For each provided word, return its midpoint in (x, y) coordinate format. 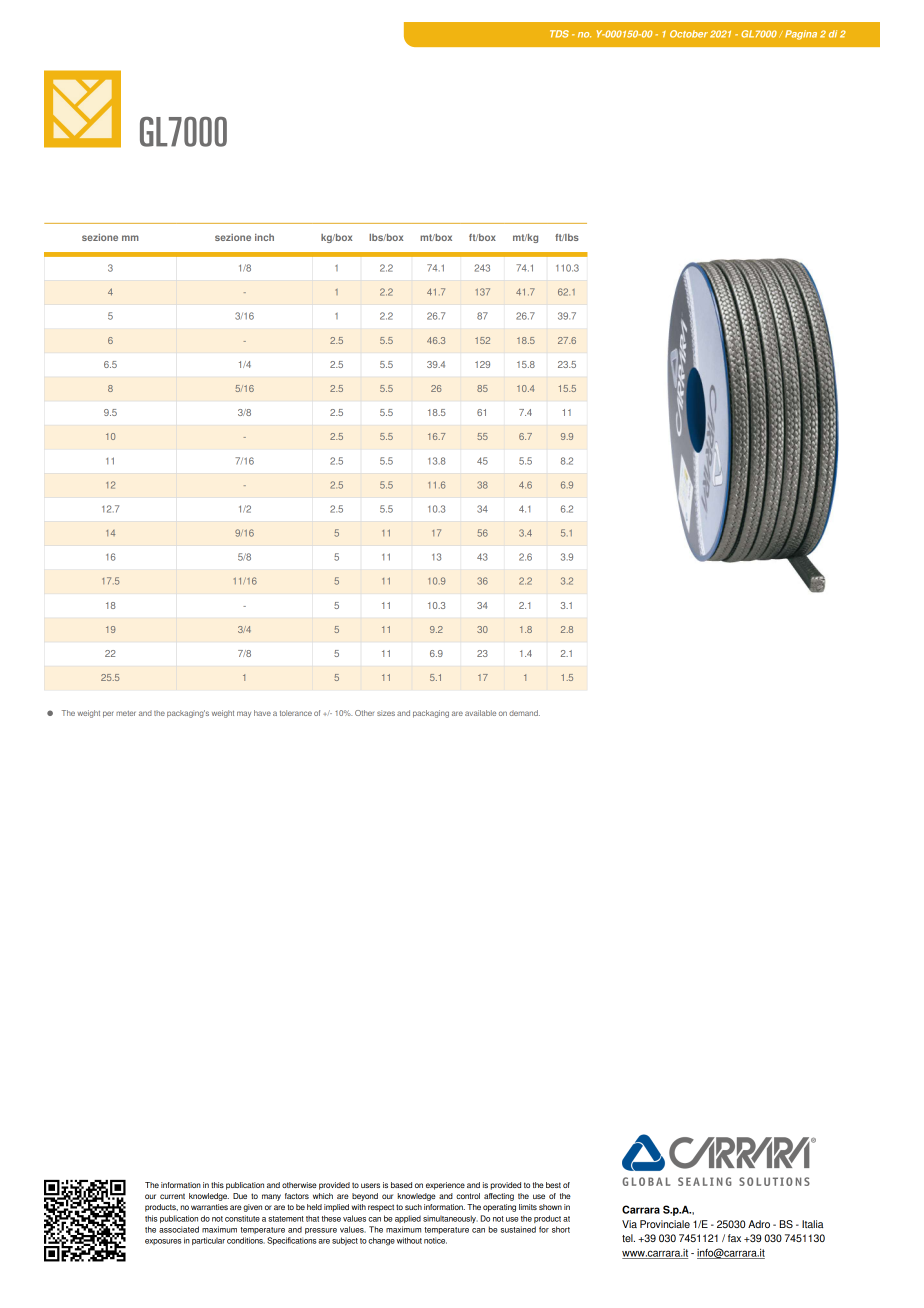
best (553, 1185)
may (244, 714)
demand (524, 713)
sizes (386, 713)
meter (126, 713)
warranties (209, 1207)
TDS (559, 34)
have (262, 713)
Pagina (801, 35)
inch (264, 237)
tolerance (296, 713)
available (480, 713)
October (689, 34)
